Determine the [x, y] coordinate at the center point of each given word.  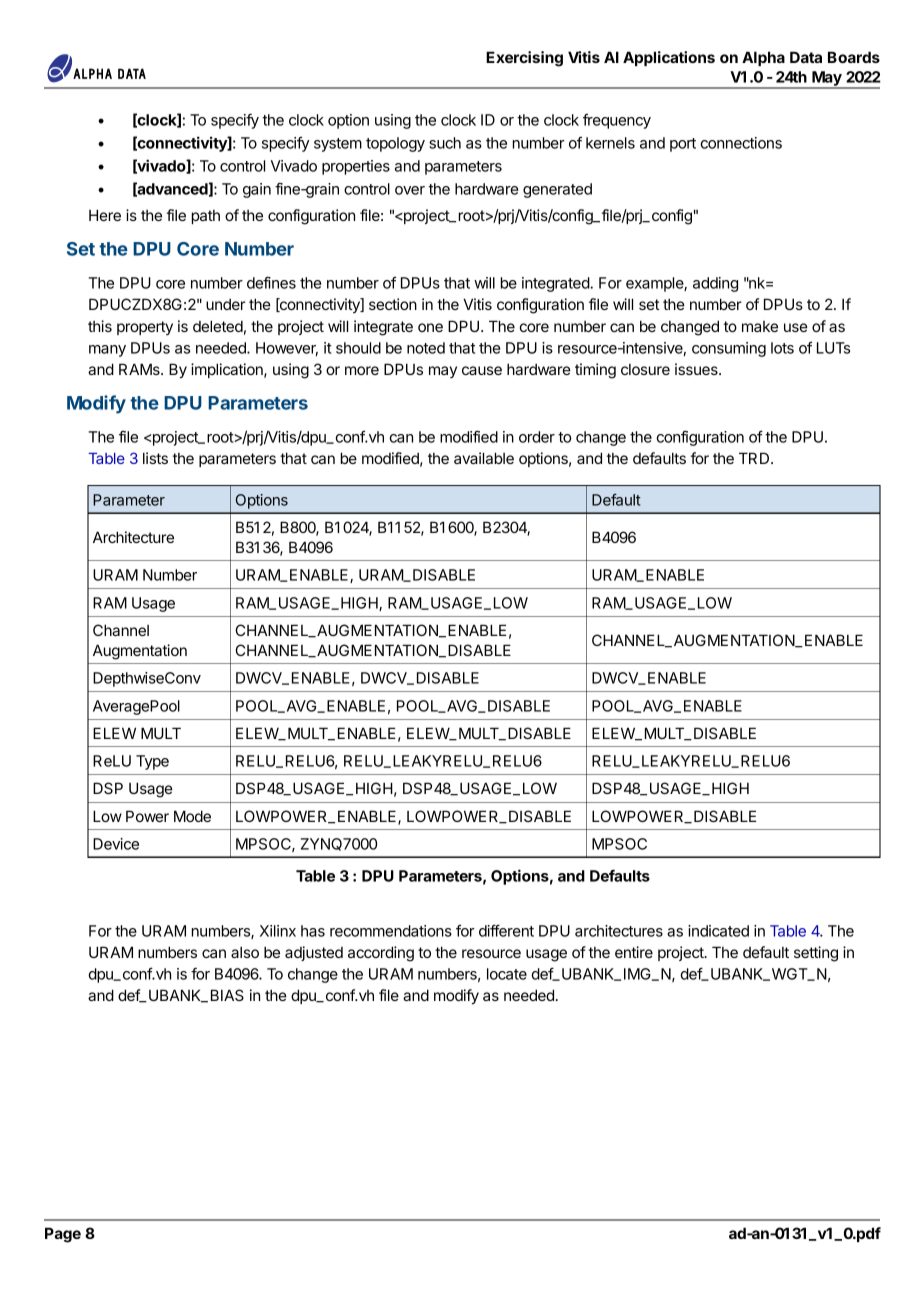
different [506, 930]
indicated [718, 931]
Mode [192, 816]
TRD [755, 458]
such [445, 143]
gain [257, 190]
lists [155, 458]
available [484, 458]
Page [63, 1235]
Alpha [763, 58]
